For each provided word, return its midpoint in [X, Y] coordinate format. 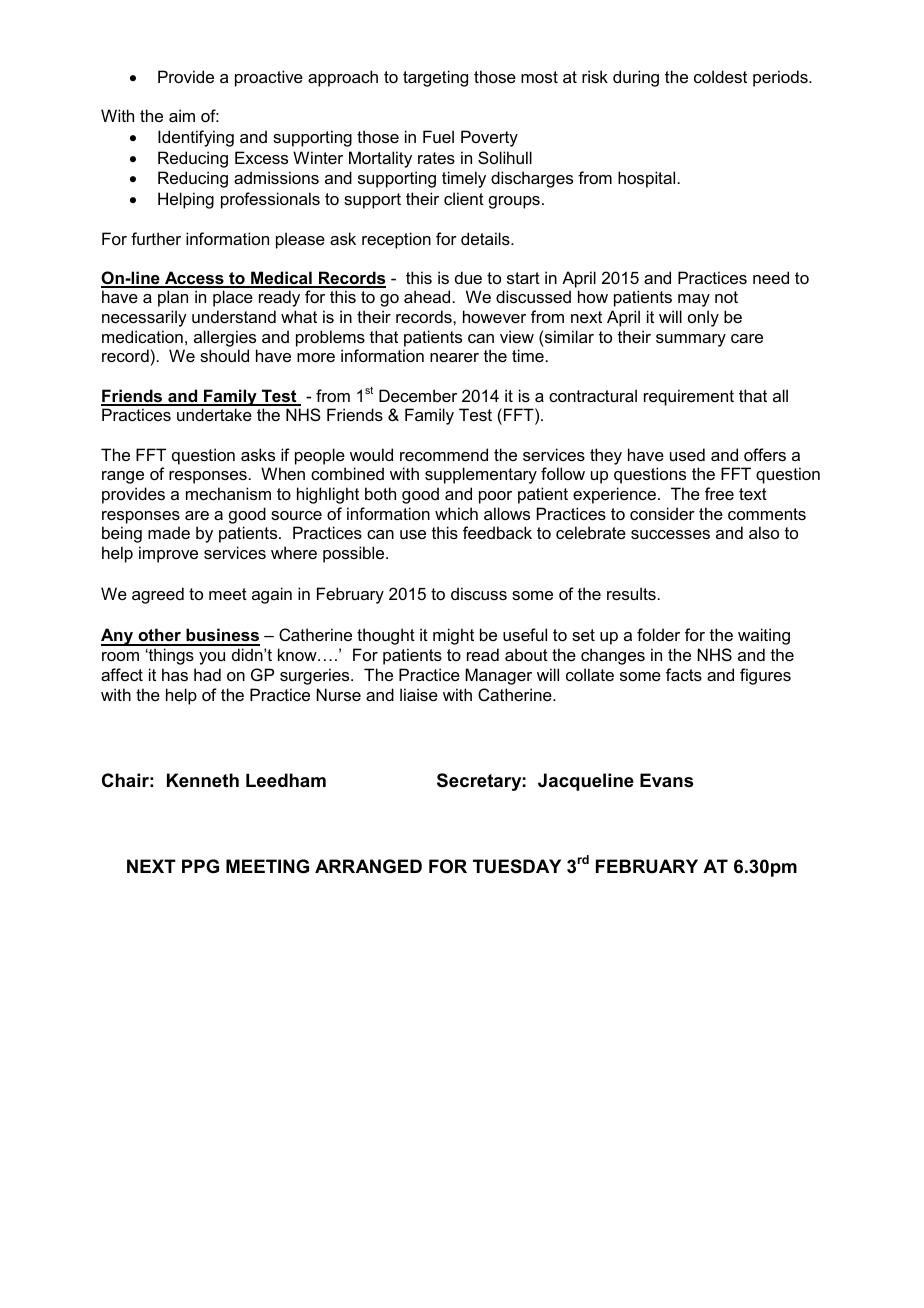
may [694, 300]
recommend [444, 454]
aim [182, 115]
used [687, 454]
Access [194, 279]
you [212, 658]
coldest [720, 76]
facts [684, 674]
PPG [200, 866]
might [453, 636]
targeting [435, 78]
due [468, 277]
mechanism [228, 493]
